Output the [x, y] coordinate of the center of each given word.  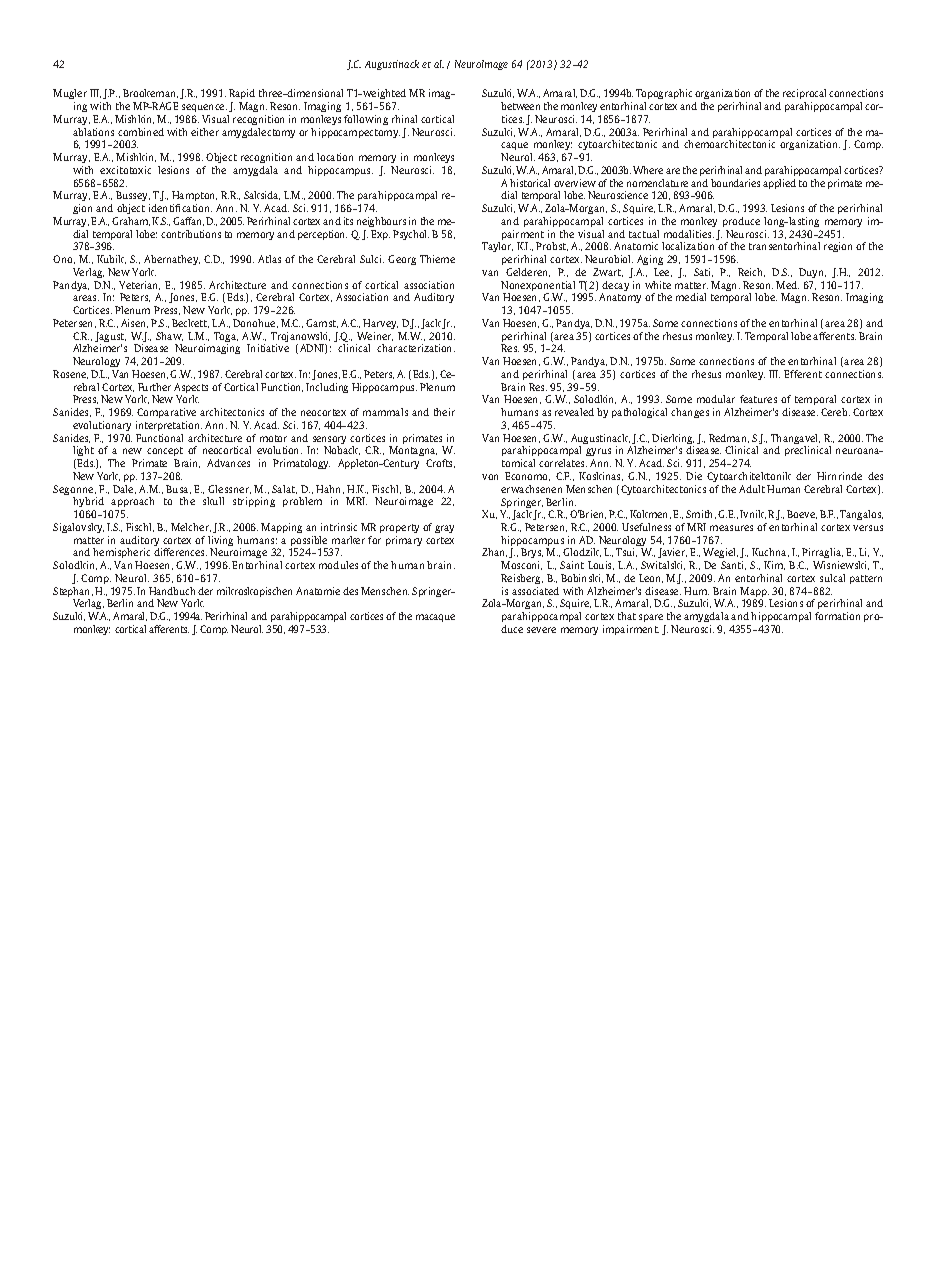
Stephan [73, 593]
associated [535, 591]
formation [837, 616]
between [520, 106]
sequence [204, 108]
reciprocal [804, 94]
